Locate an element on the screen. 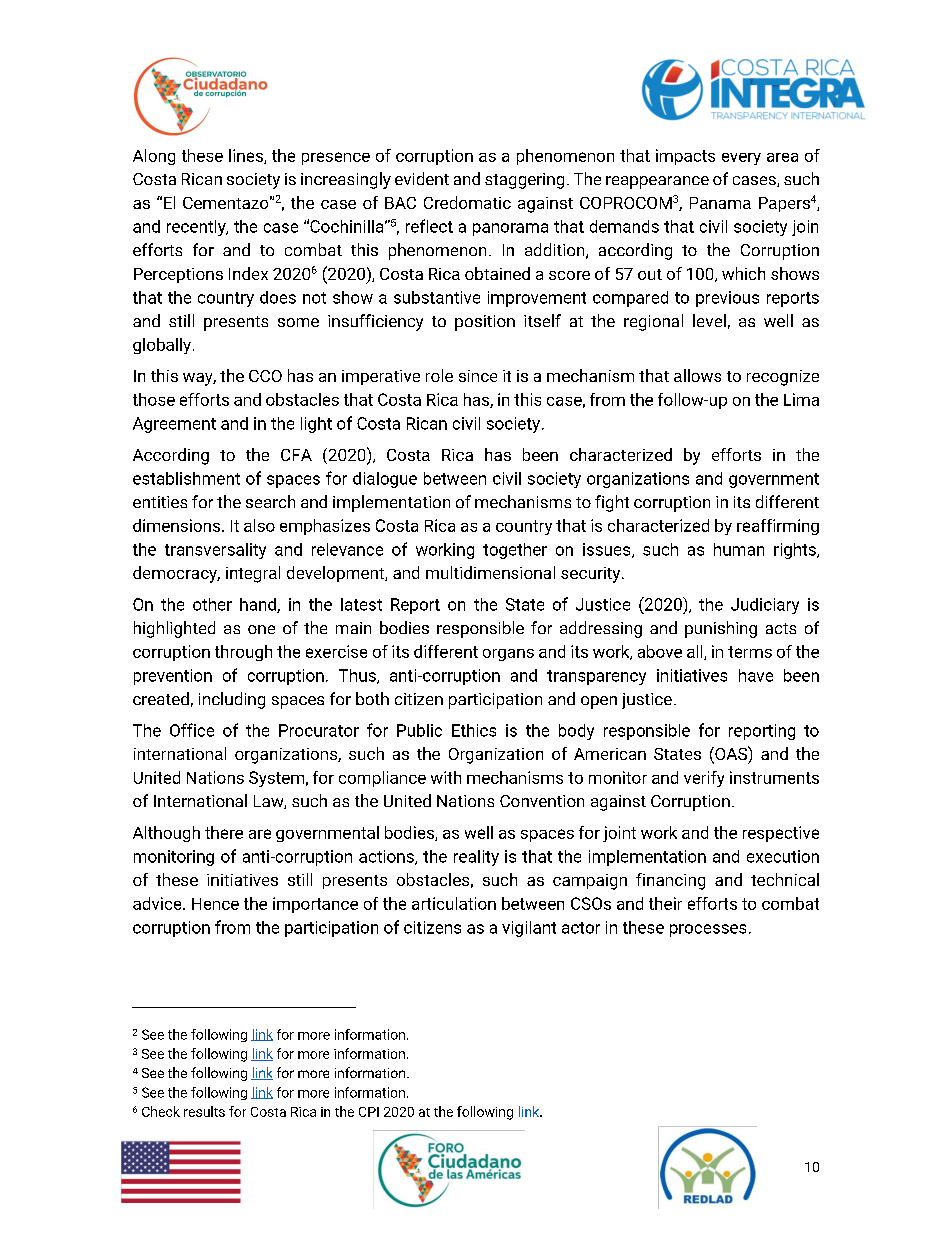 The height and width of the screenshot is (1233, 952). CPI is located at coordinates (369, 1112).
